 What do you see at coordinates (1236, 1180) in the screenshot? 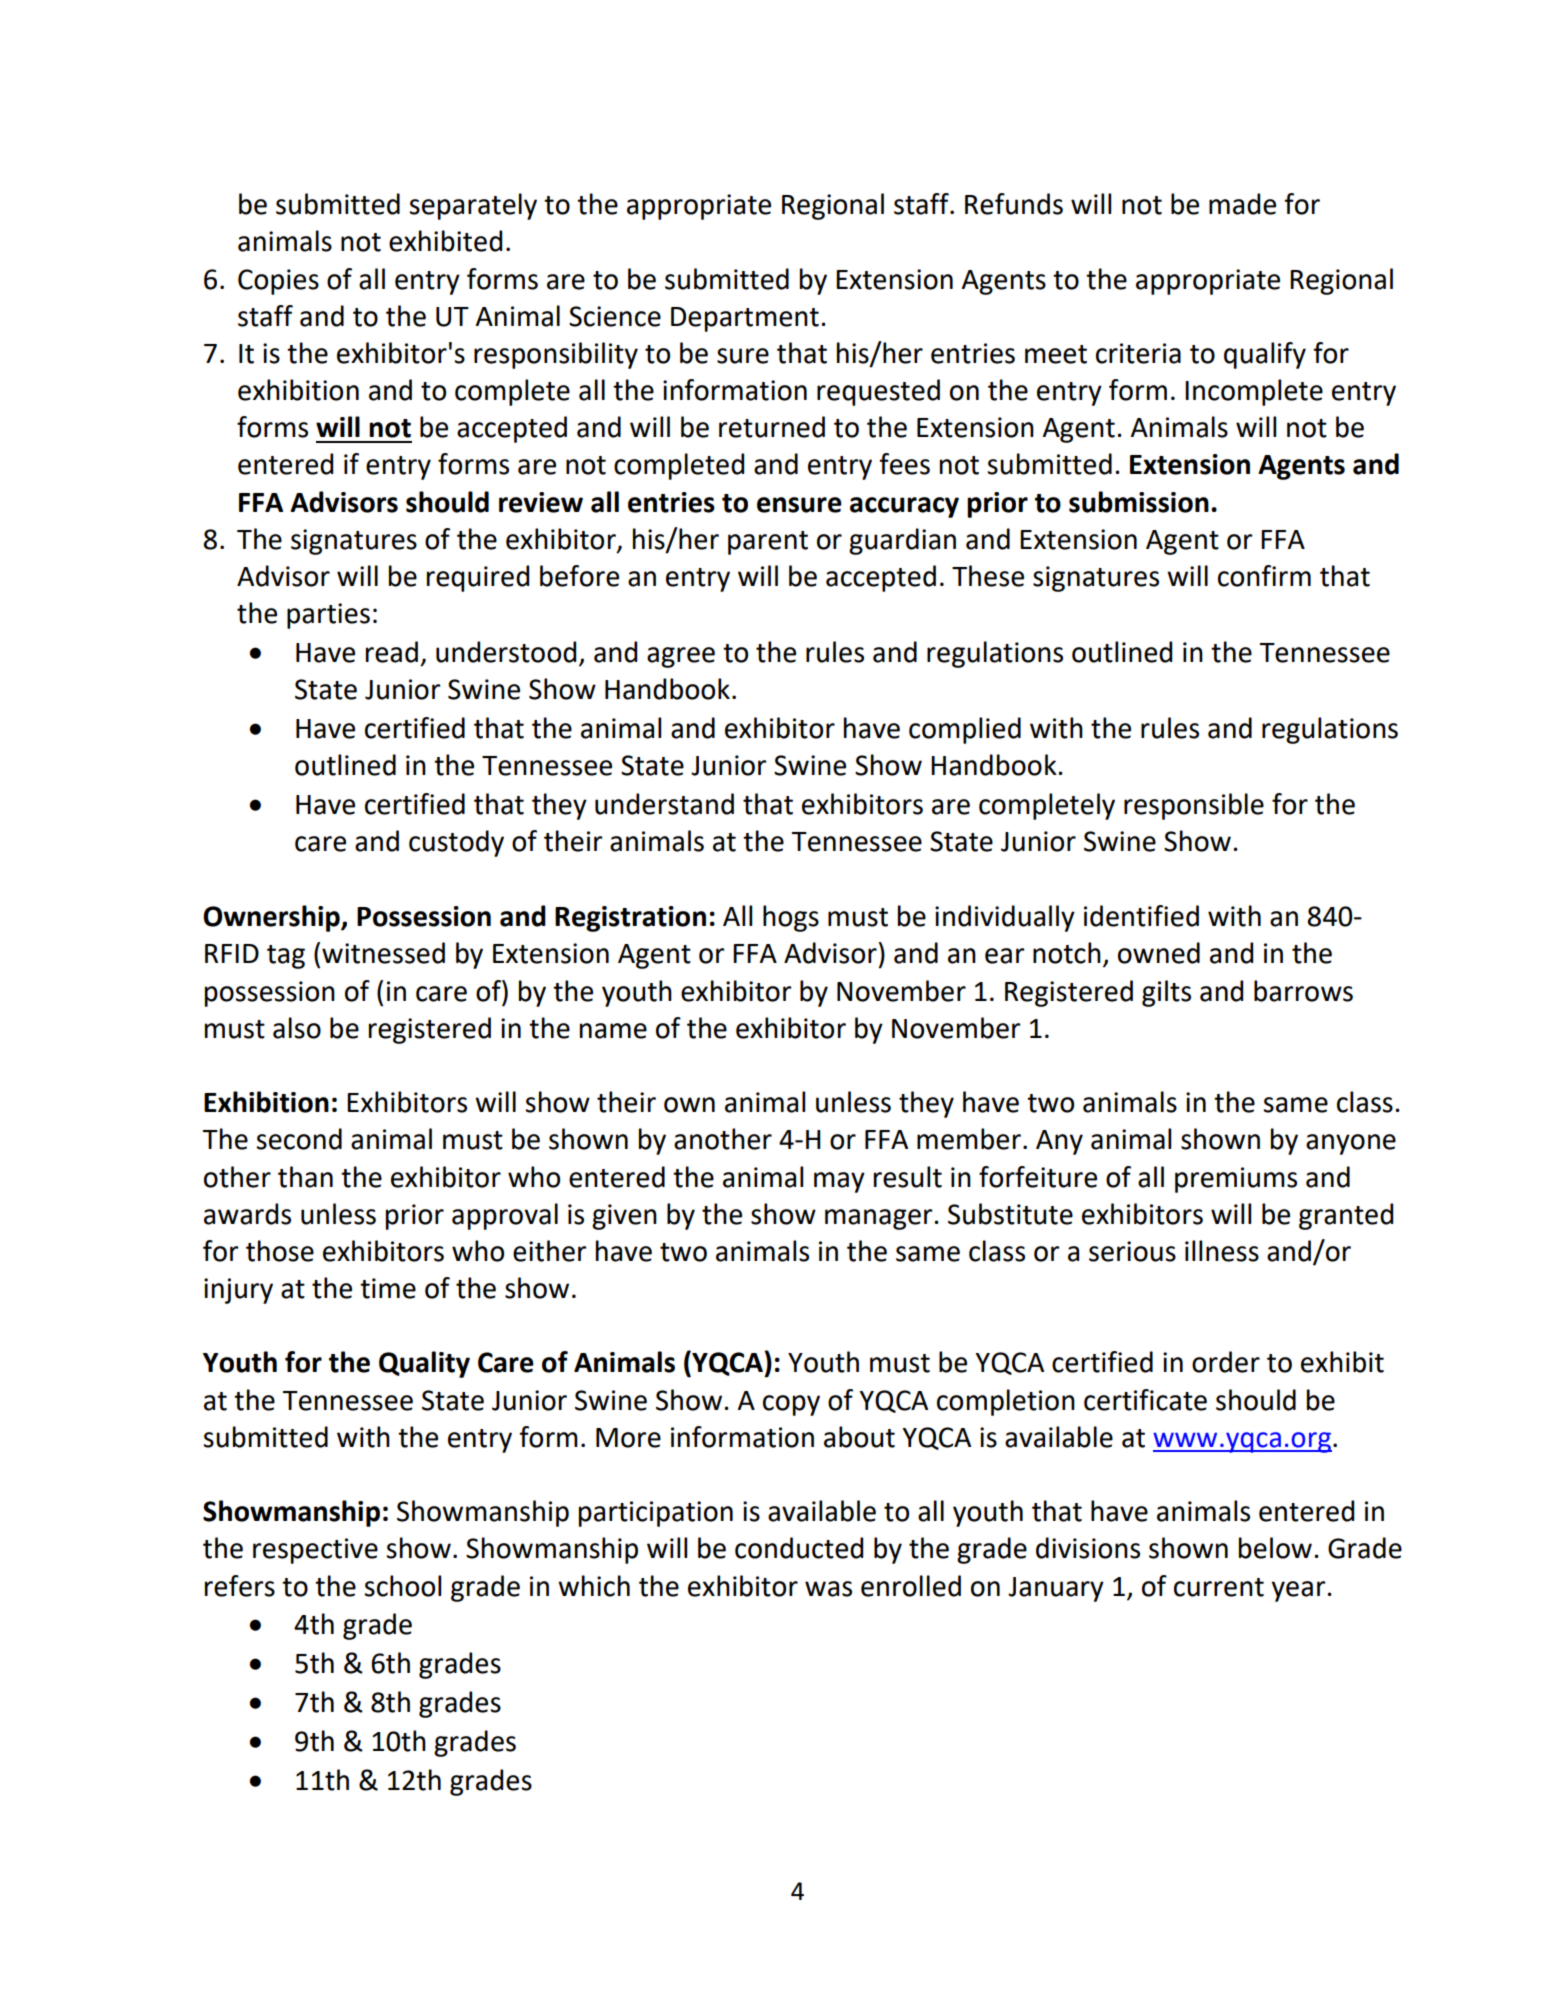
I see `premiums` at bounding box center [1236, 1180].
